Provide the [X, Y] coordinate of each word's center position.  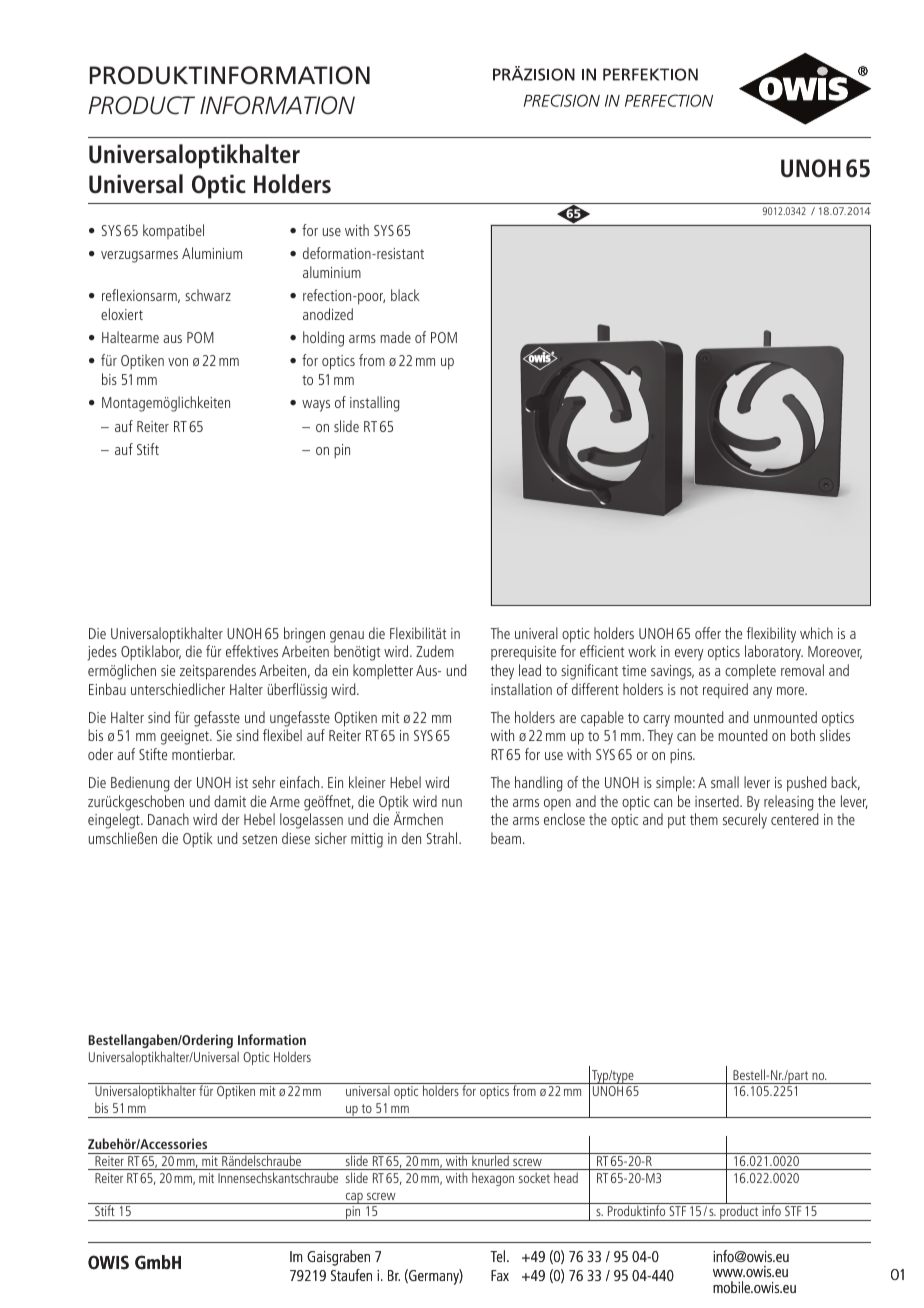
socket [534, 1177]
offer [708, 633]
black [405, 295]
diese [296, 838]
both [803, 735]
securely [745, 821]
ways [316, 406]
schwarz [208, 295]
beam [506, 838]
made [395, 337]
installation [521, 689]
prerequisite [523, 653]
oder [100, 754]
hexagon [493, 1179]
